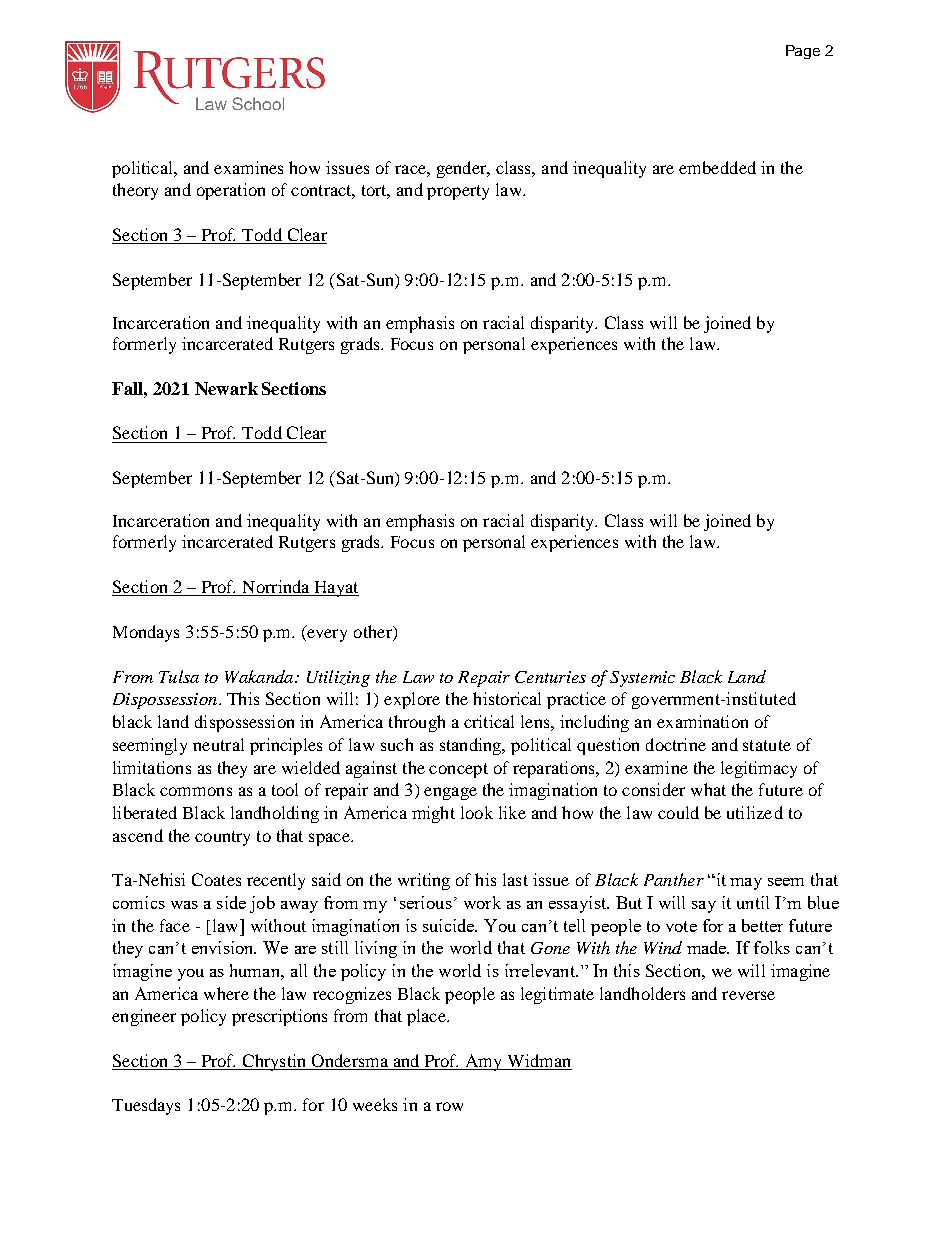 The image size is (952, 1233). I want to click on operation, so click(231, 191).
